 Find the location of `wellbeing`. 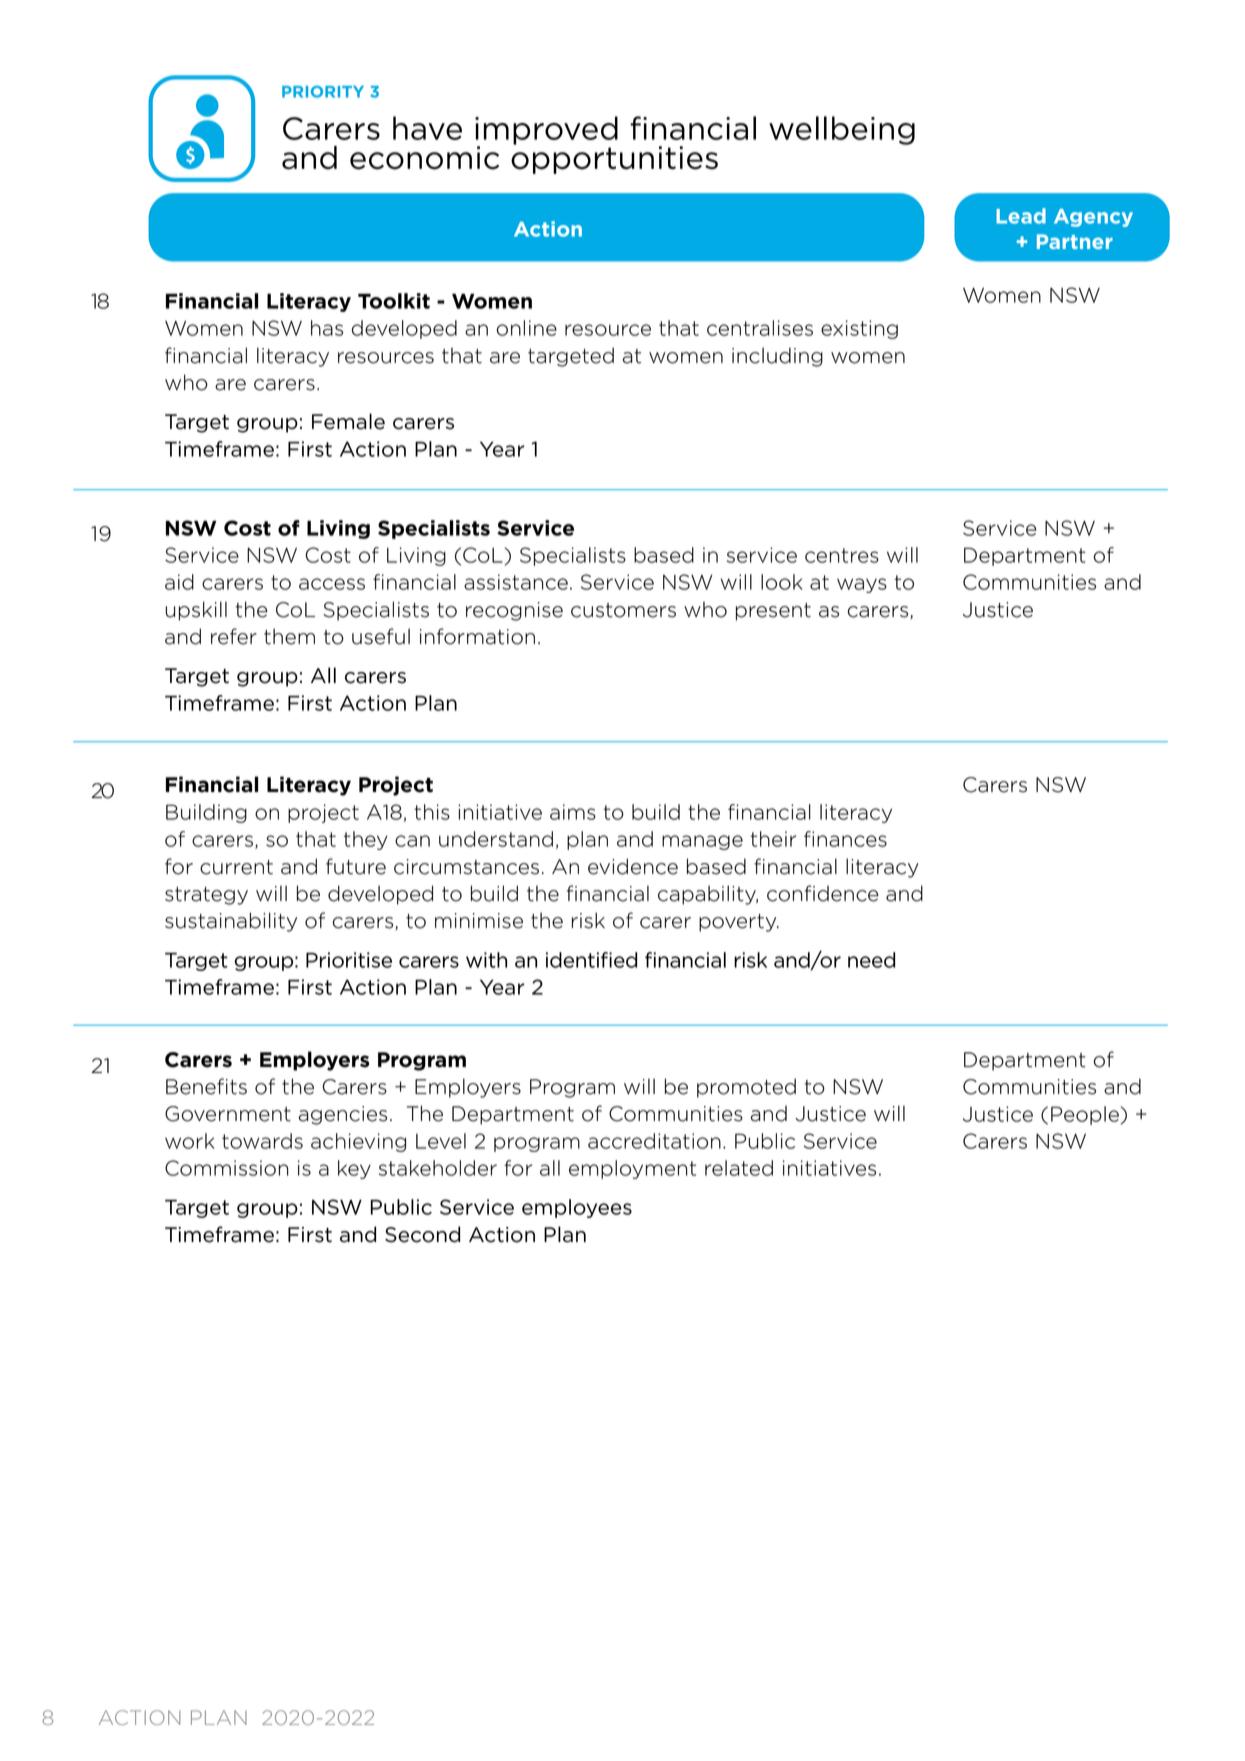

wellbeing is located at coordinates (842, 130).
